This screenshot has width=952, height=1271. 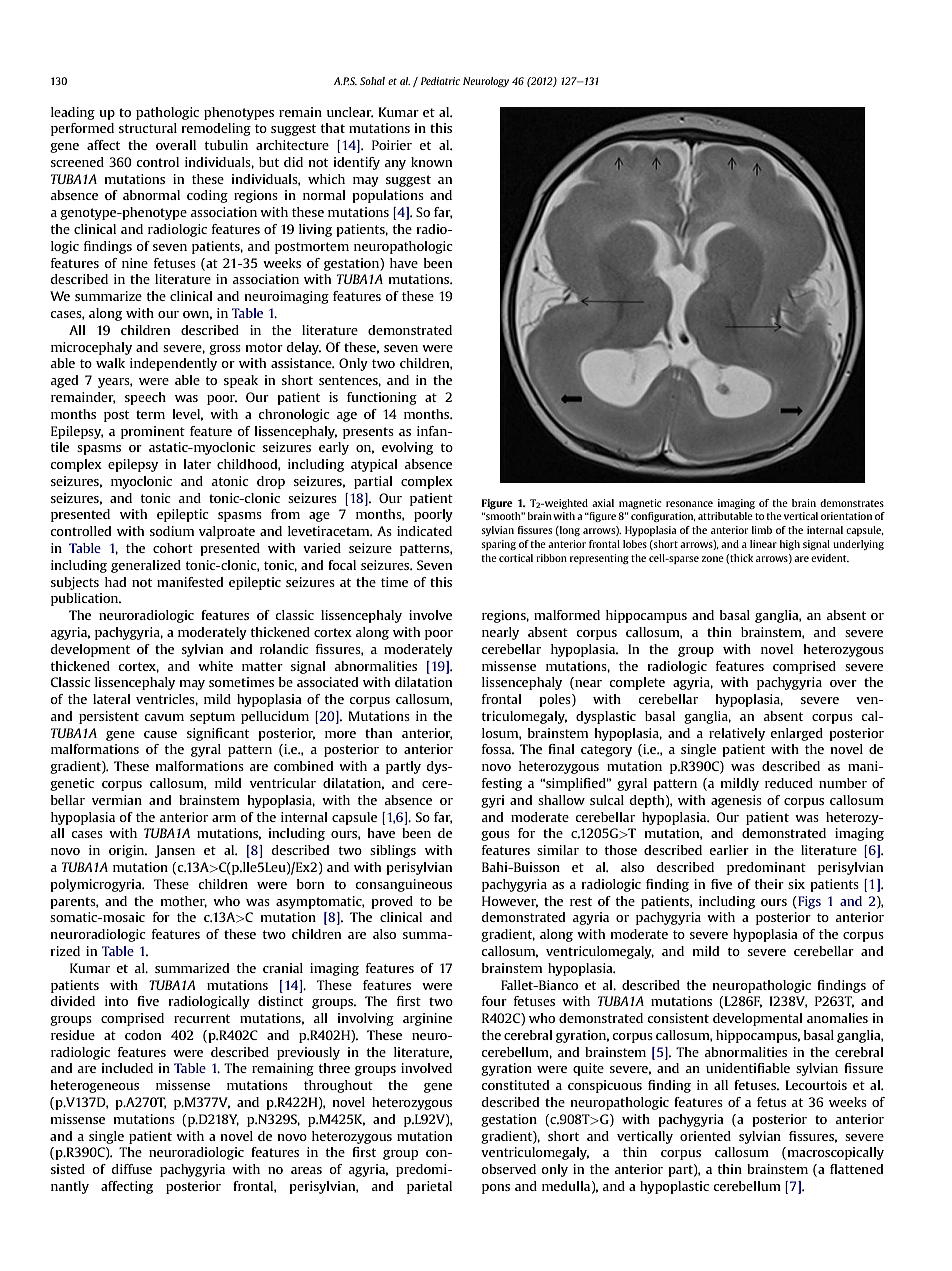 I want to click on siblings, so click(x=393, y=851).
